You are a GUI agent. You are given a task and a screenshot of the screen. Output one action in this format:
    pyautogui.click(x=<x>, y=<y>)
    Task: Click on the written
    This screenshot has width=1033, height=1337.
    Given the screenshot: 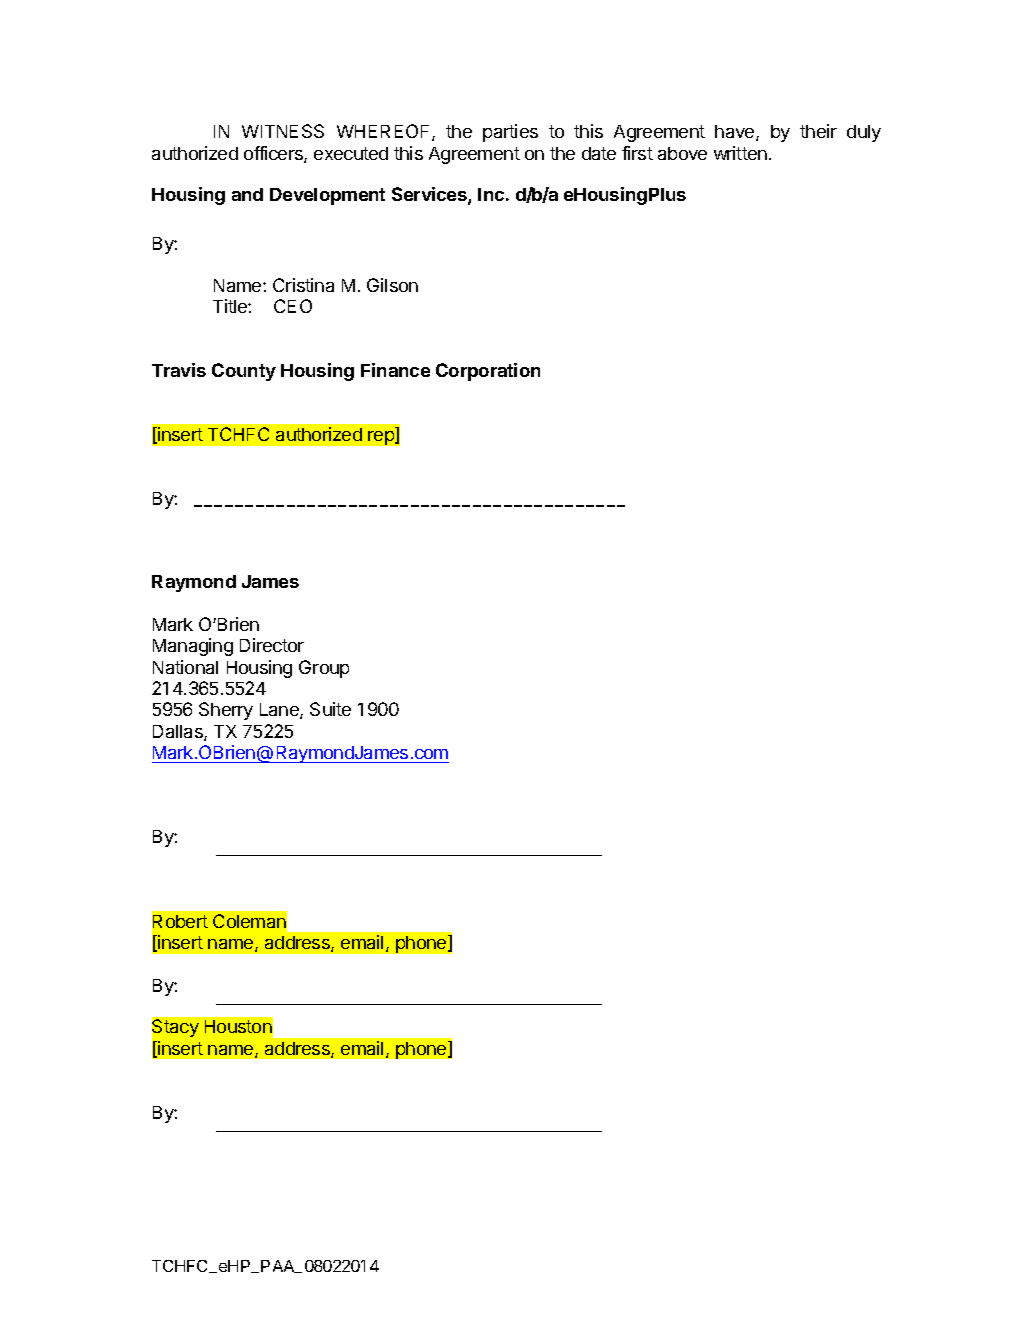 What is the action you would take?
    pyautogui.click(x=740, y=153)
